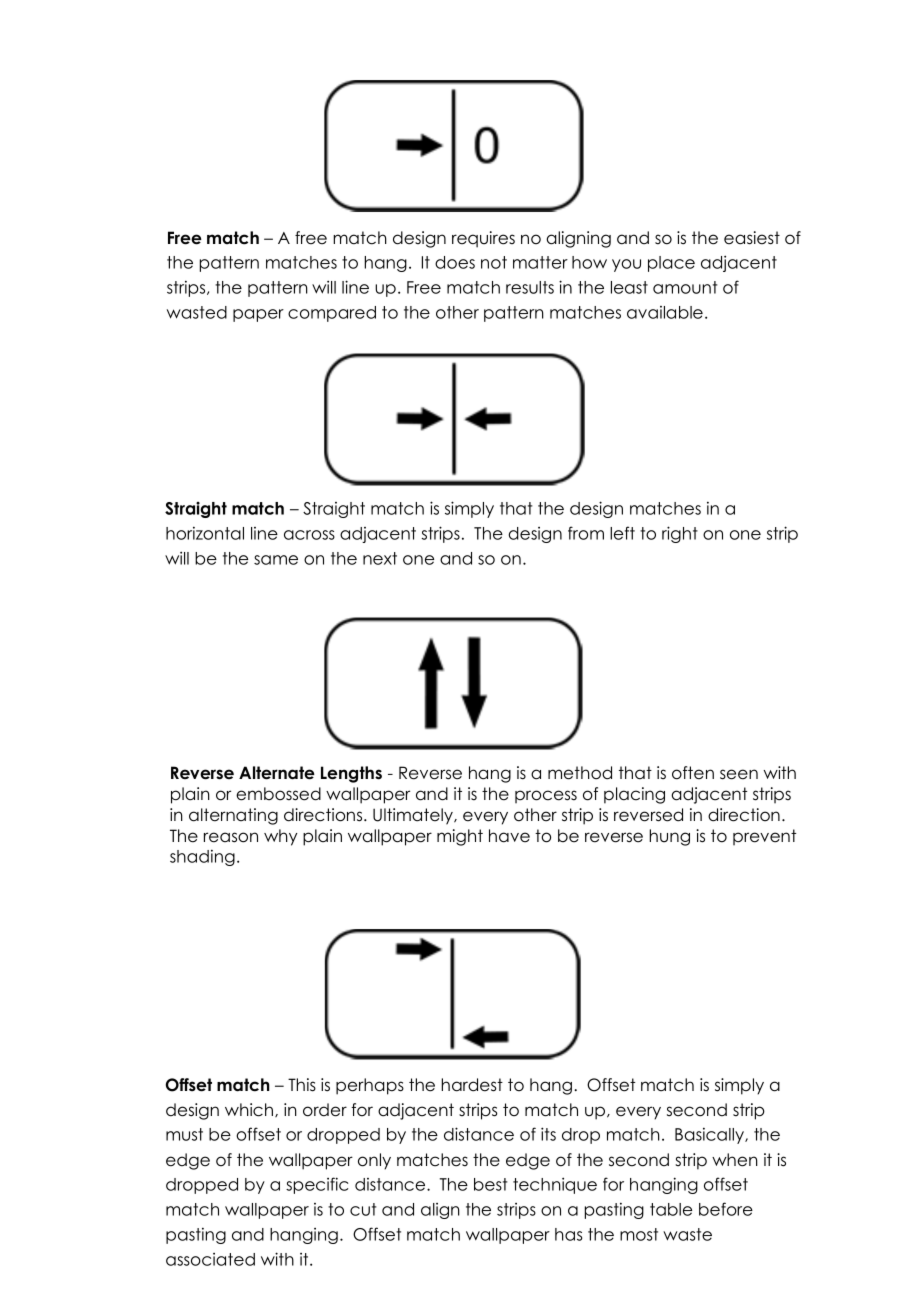 The image size is (924, 1307). What do you see at coordinates (693, 773) in the screenshot?
I see `often` at bounding box center [693, 773].
